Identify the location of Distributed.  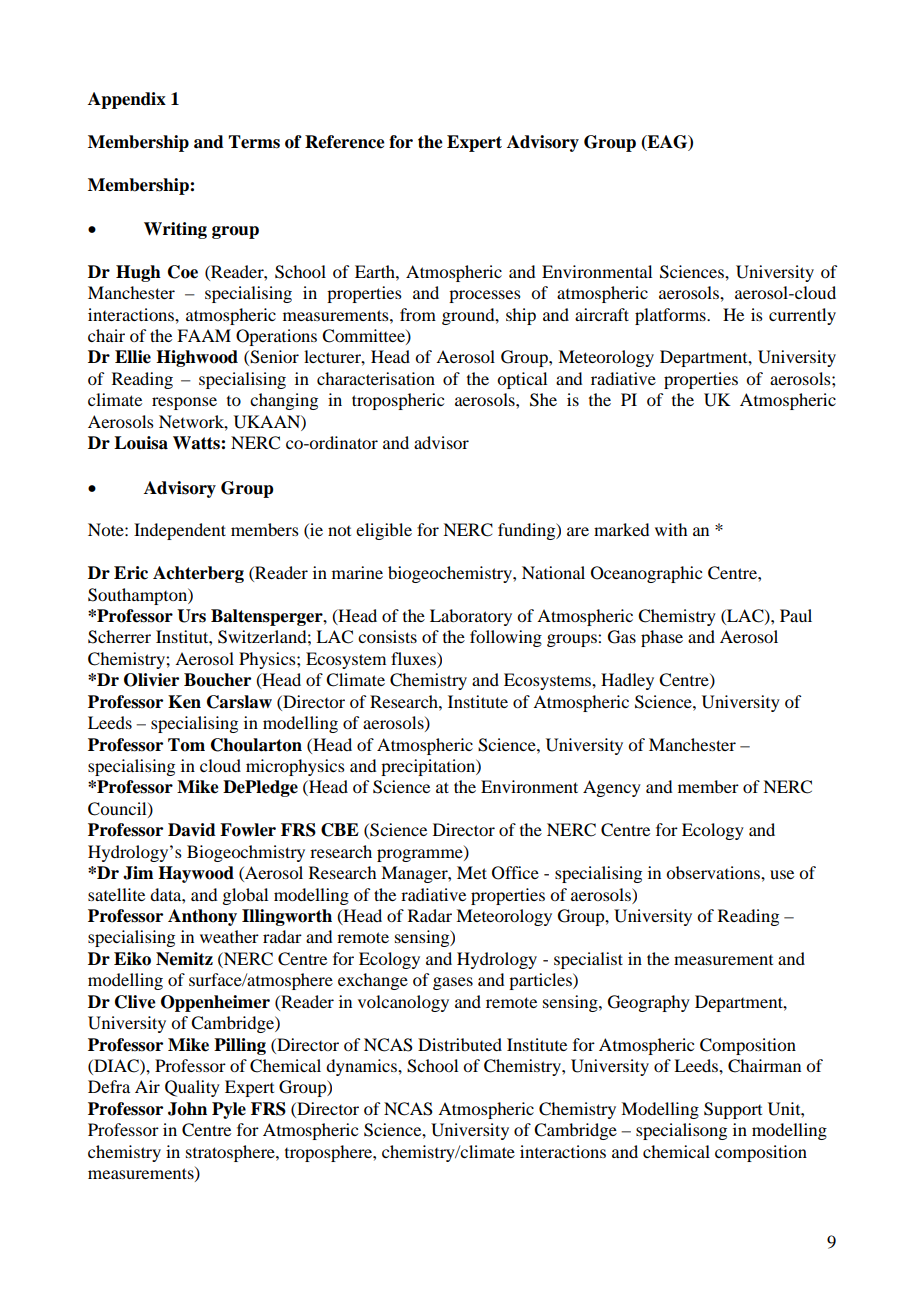
(460, 1044).
